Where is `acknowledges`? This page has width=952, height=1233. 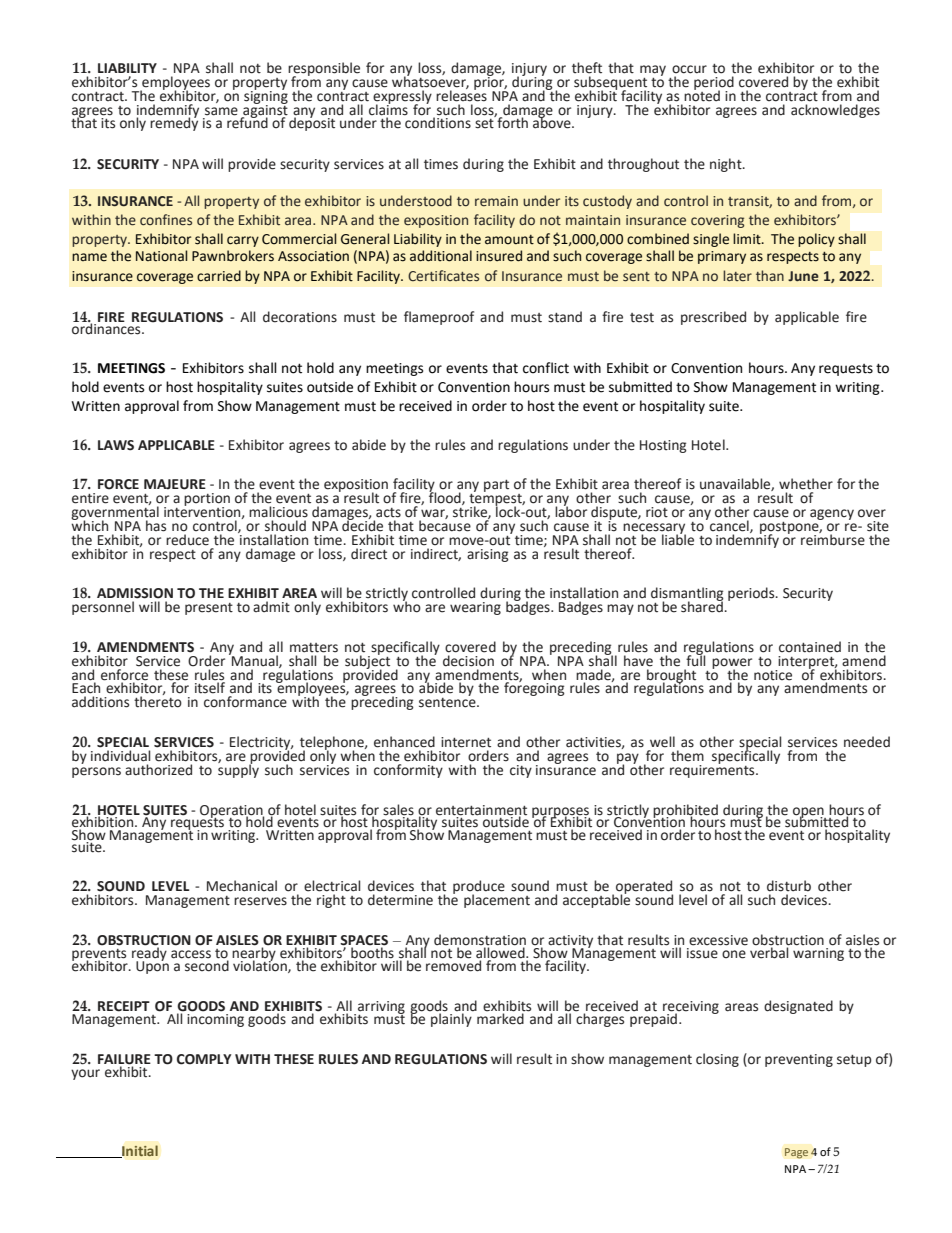 acknowledges is located at coordinates (835, 111).
